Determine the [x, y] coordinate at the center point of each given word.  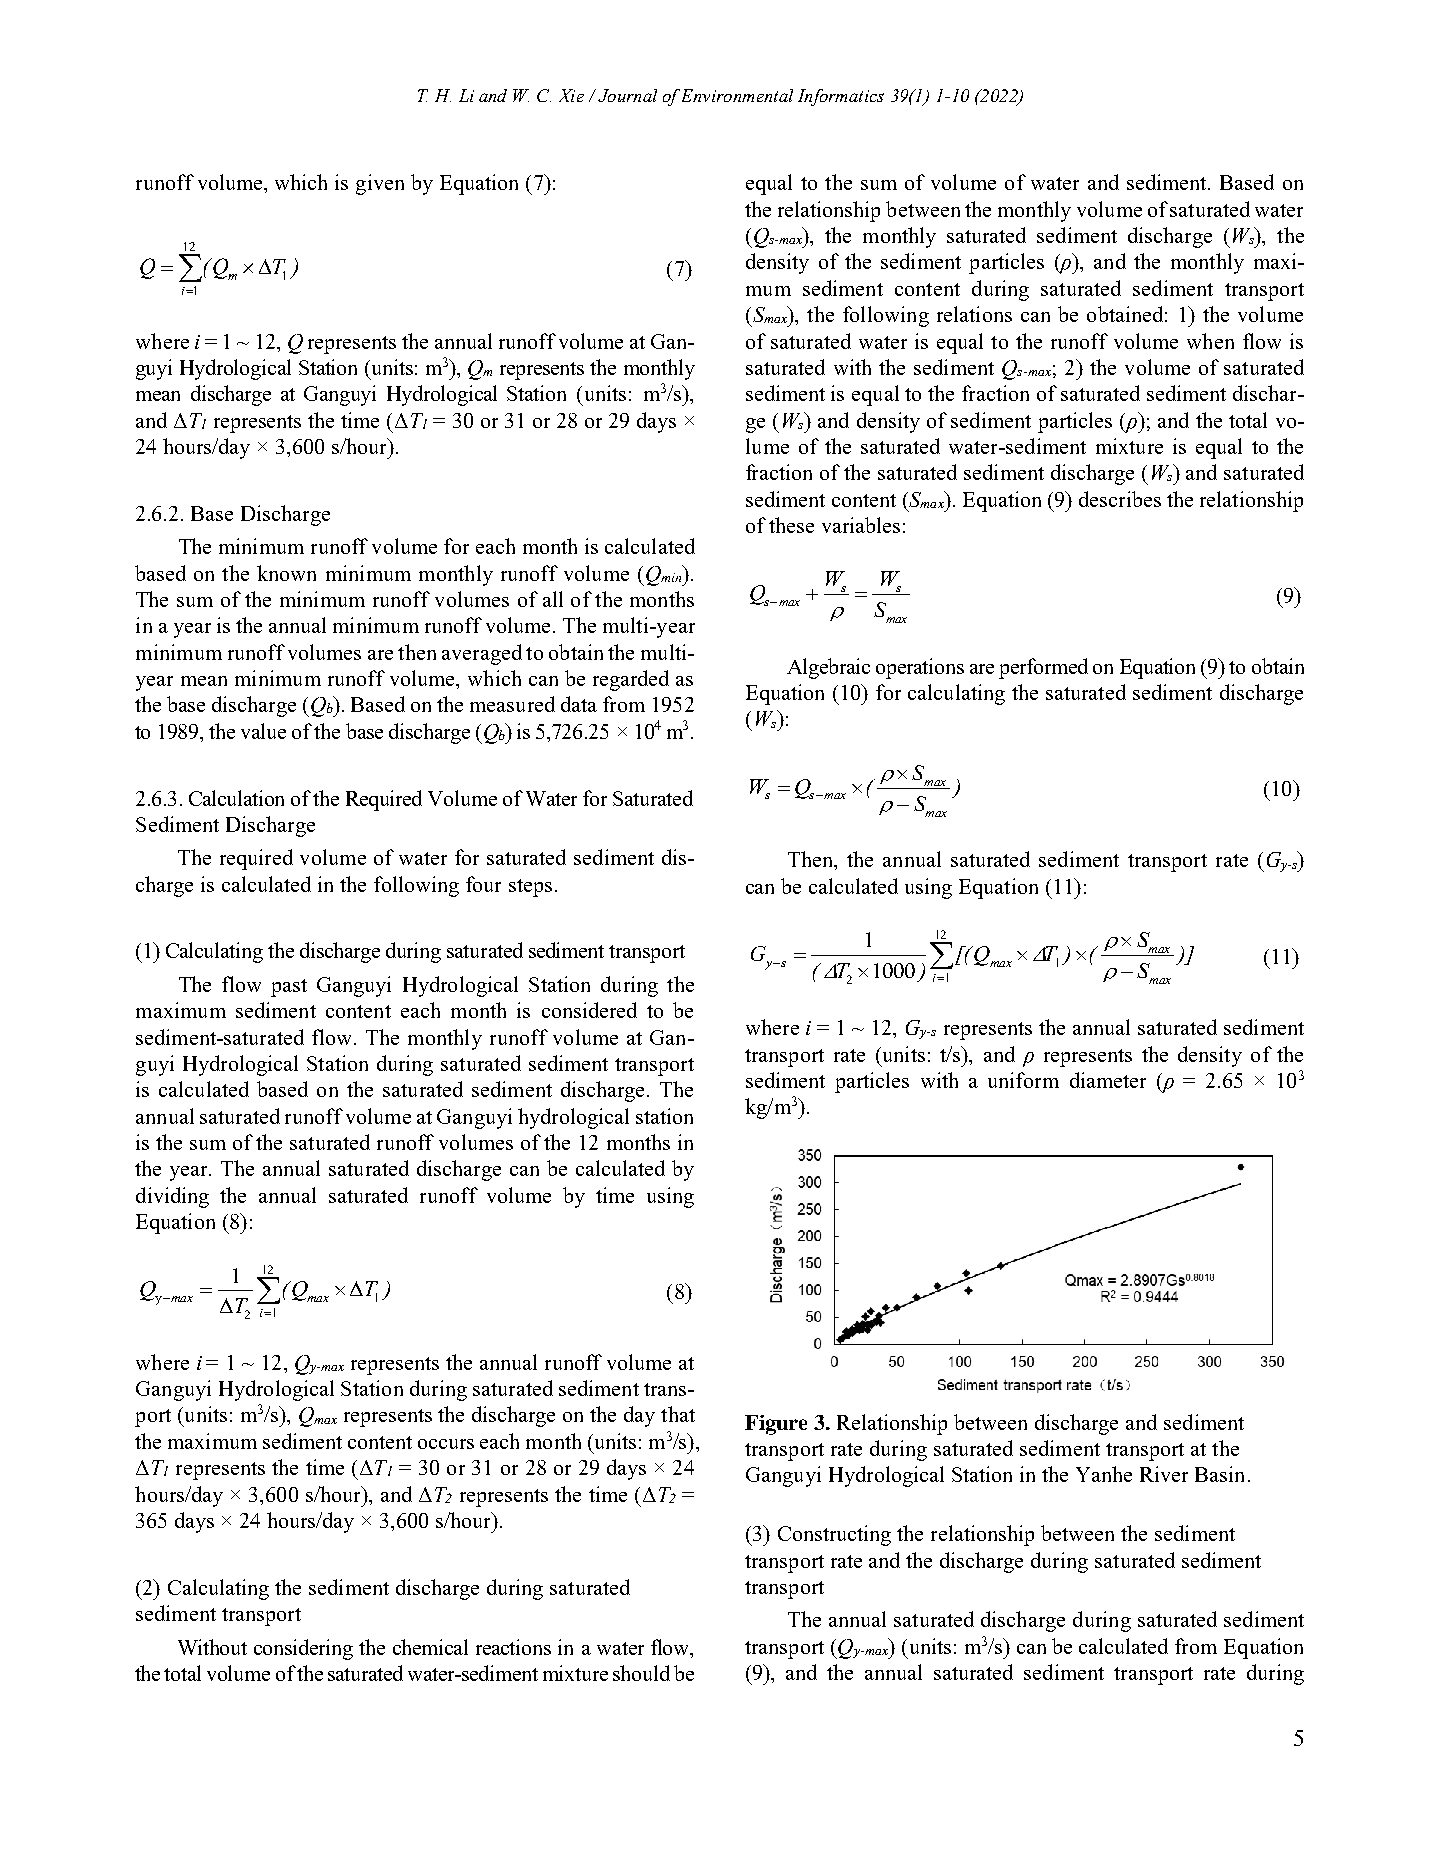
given [380, 184]
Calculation [236, 798]
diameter [1108, 1080]
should [641, 1673]
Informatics [841, 97]
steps [530, 888]
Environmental [737, 95]
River [1164, 1474]
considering [303, 1649]
